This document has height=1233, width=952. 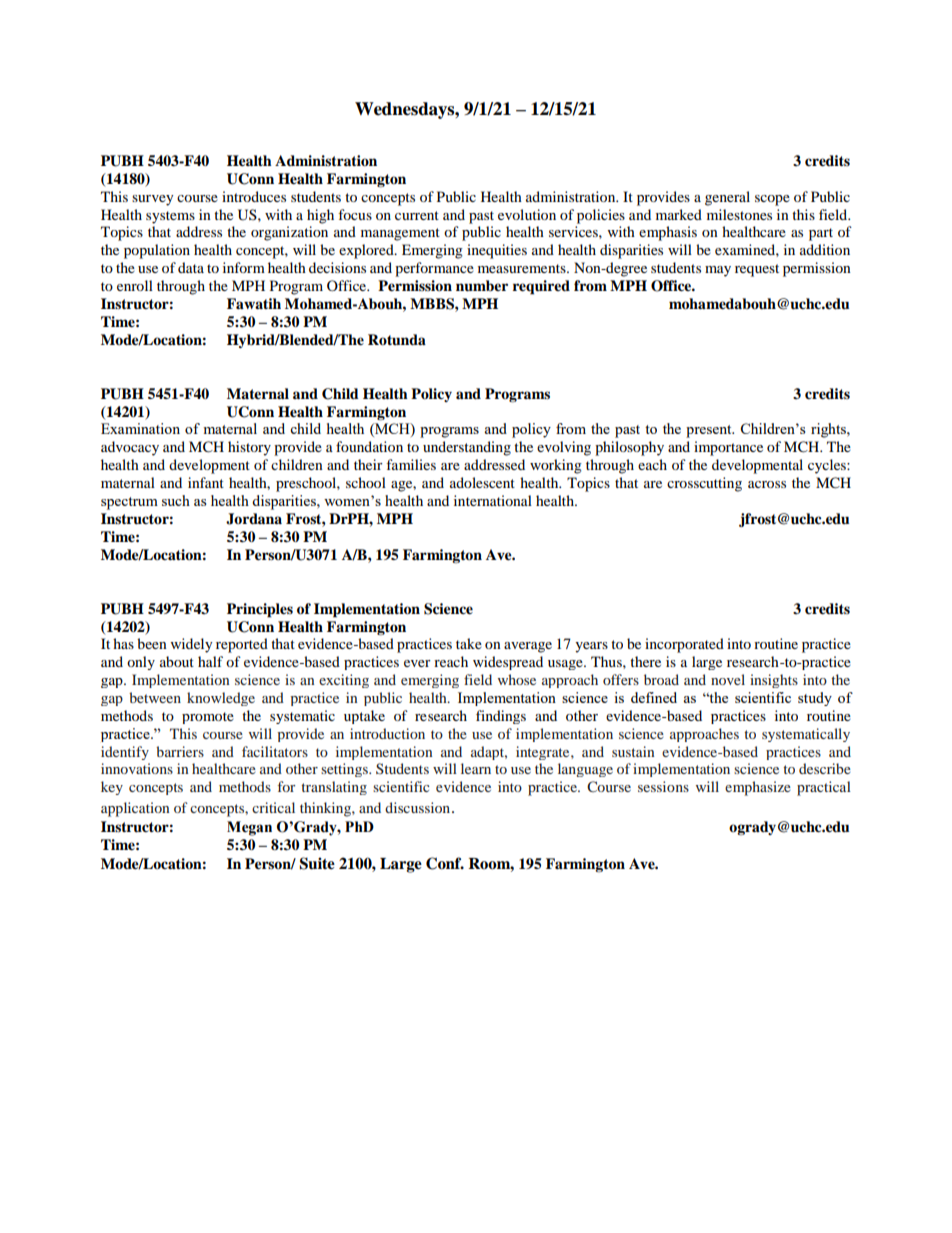 What do you see at coordinates (249, 828) in the document?
I see `Megan` at bounding box center [249, 828].
